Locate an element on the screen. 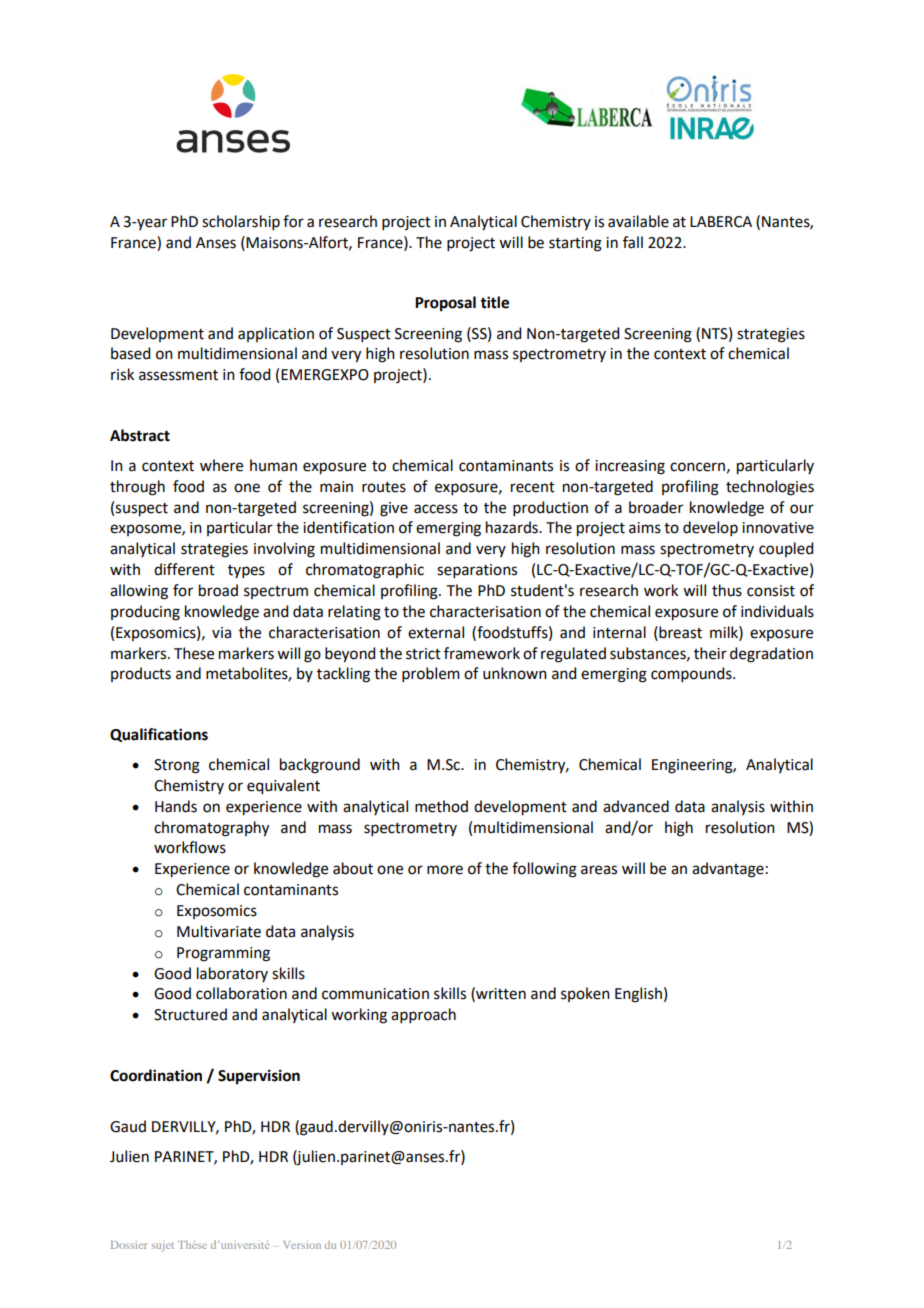 This screenshot has width=924, height=1308. English is located at coordinates (638, 995).
